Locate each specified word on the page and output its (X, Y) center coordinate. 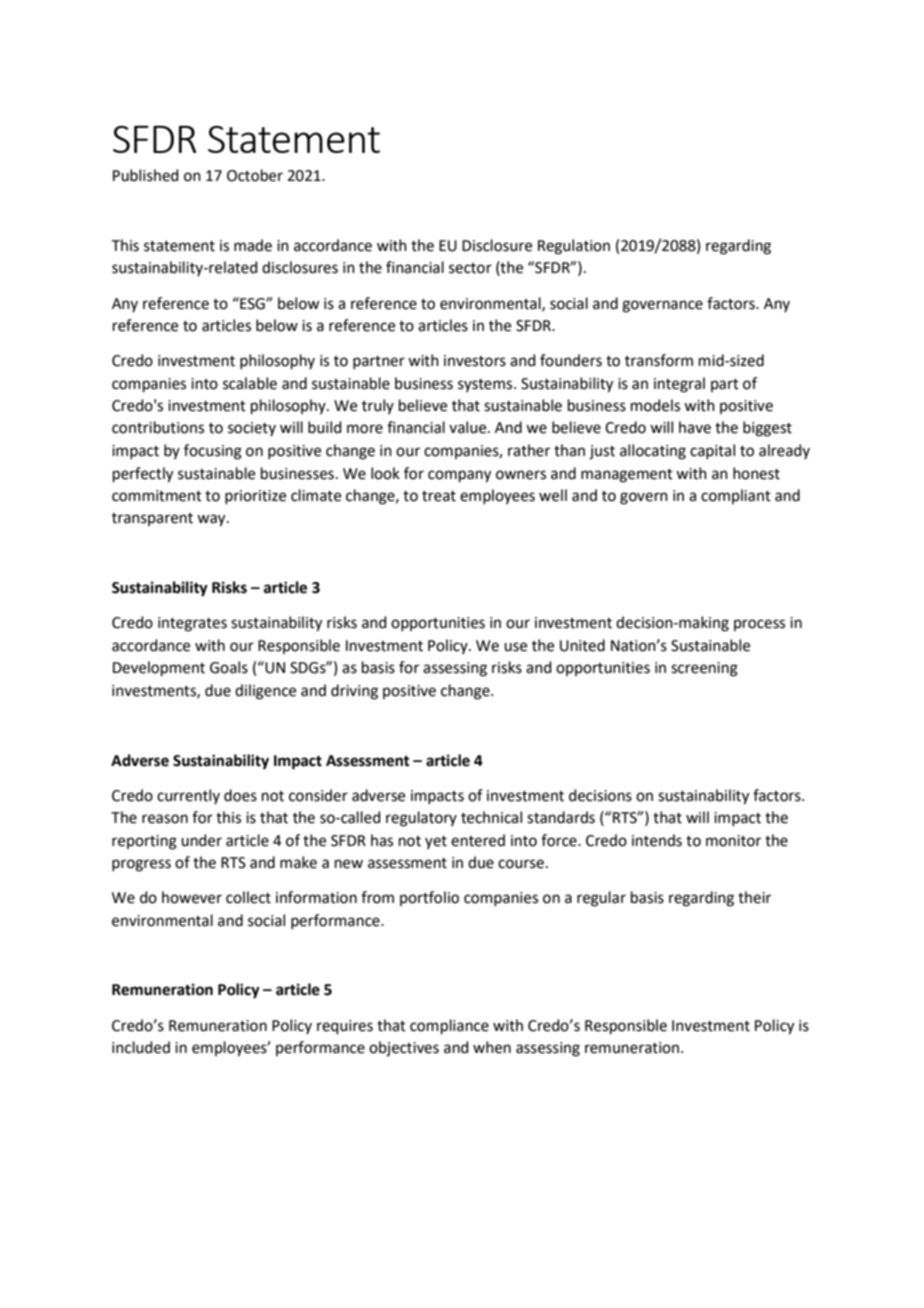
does (240, 795)
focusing (213, 452)
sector (470, 268)
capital (712, 451)
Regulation (574, 247)
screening (704, 669)
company (459, 476)
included (141, 1047)
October (255, 175)
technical (491, 817)
